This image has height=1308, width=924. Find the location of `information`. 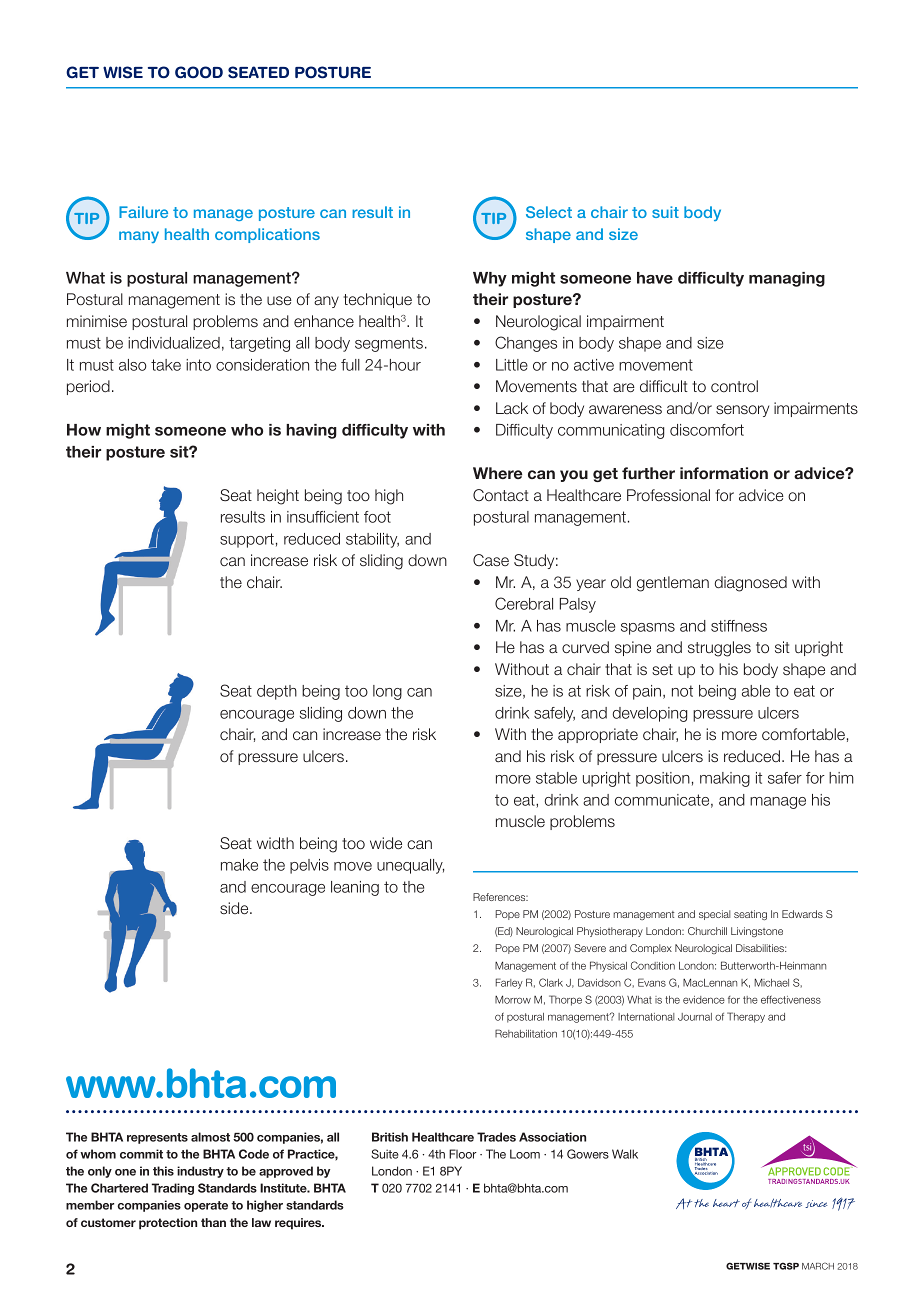

information is located at coordinates (724, 473).
